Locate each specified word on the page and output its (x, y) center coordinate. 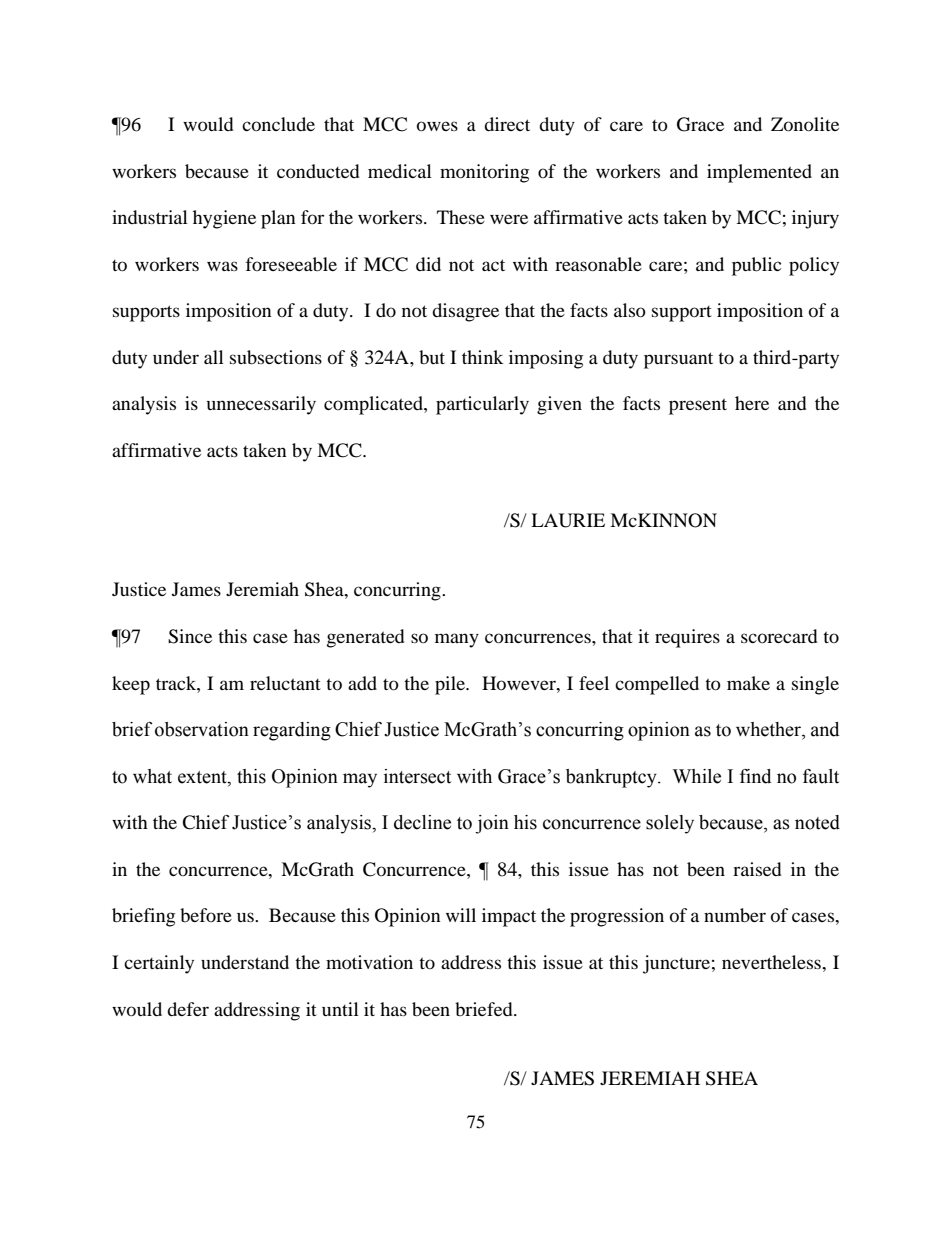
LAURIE (568, 520)
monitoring (484, 173)
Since (190, 636)
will (461, 915)
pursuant (678, 360)
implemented (759, 173)
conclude (278, 124)
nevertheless (772, 962)
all (214, 357)
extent (203, 777)
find (755, 776)
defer (188, 1009)
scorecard (779, 636)
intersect (417, 776)
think (483, 357)
